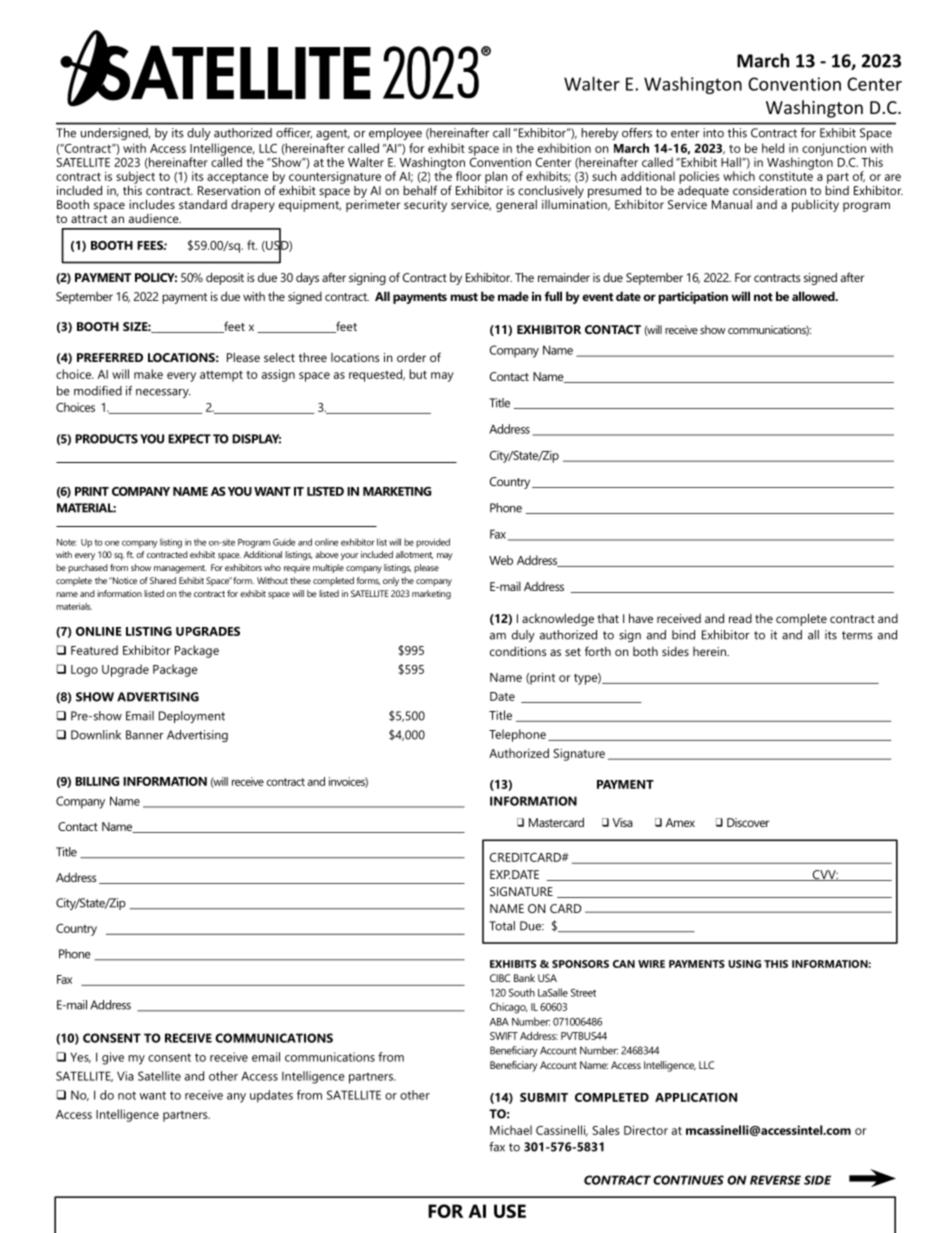 The height and width of the screenshot is (1233, 952). What do you see at coordinates (510, 1211) in the screenshot?
I see `USE` at bounding box center [510, 1211].
